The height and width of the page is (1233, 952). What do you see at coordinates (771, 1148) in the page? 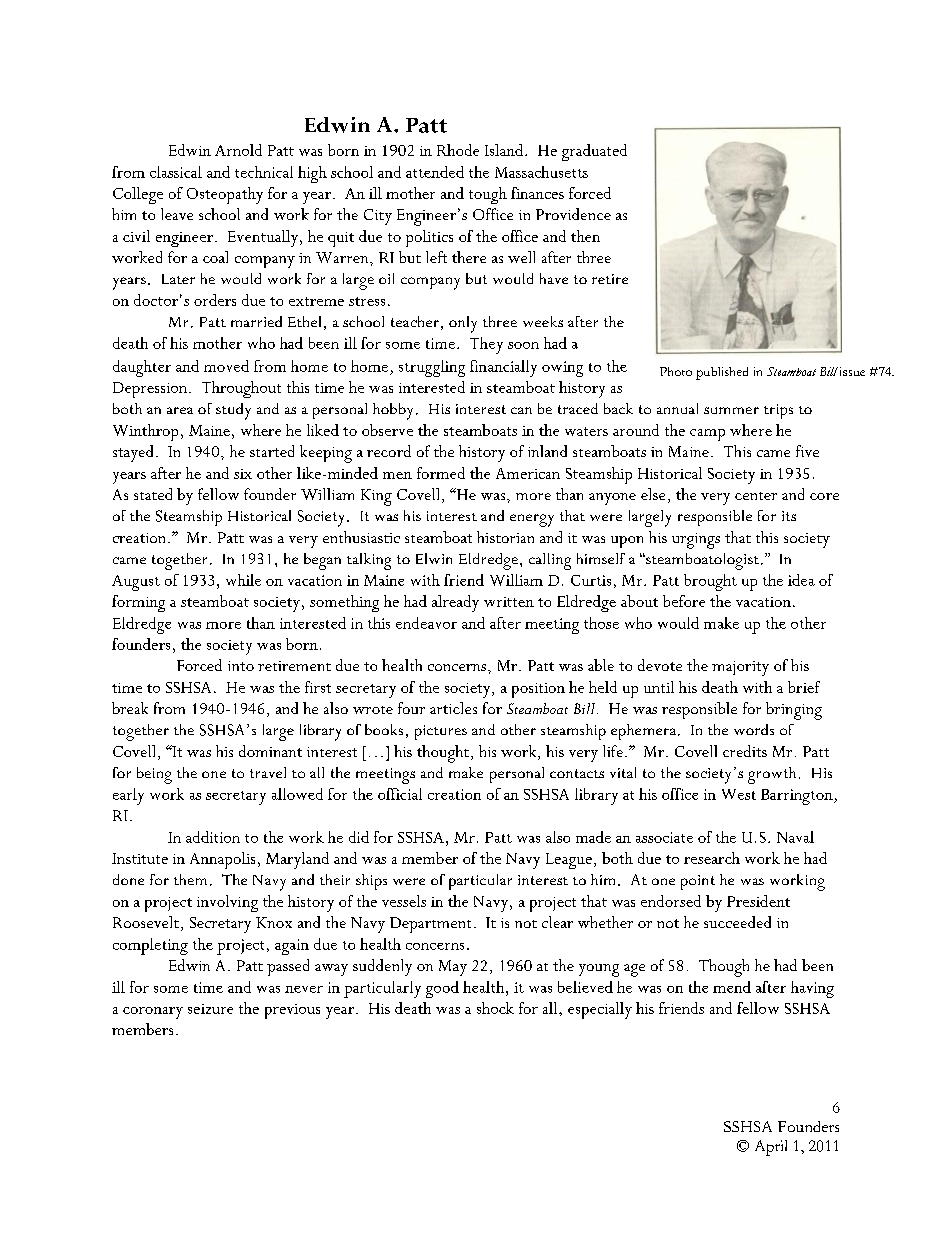
I see `April` at bounding box center [771, 1148].
